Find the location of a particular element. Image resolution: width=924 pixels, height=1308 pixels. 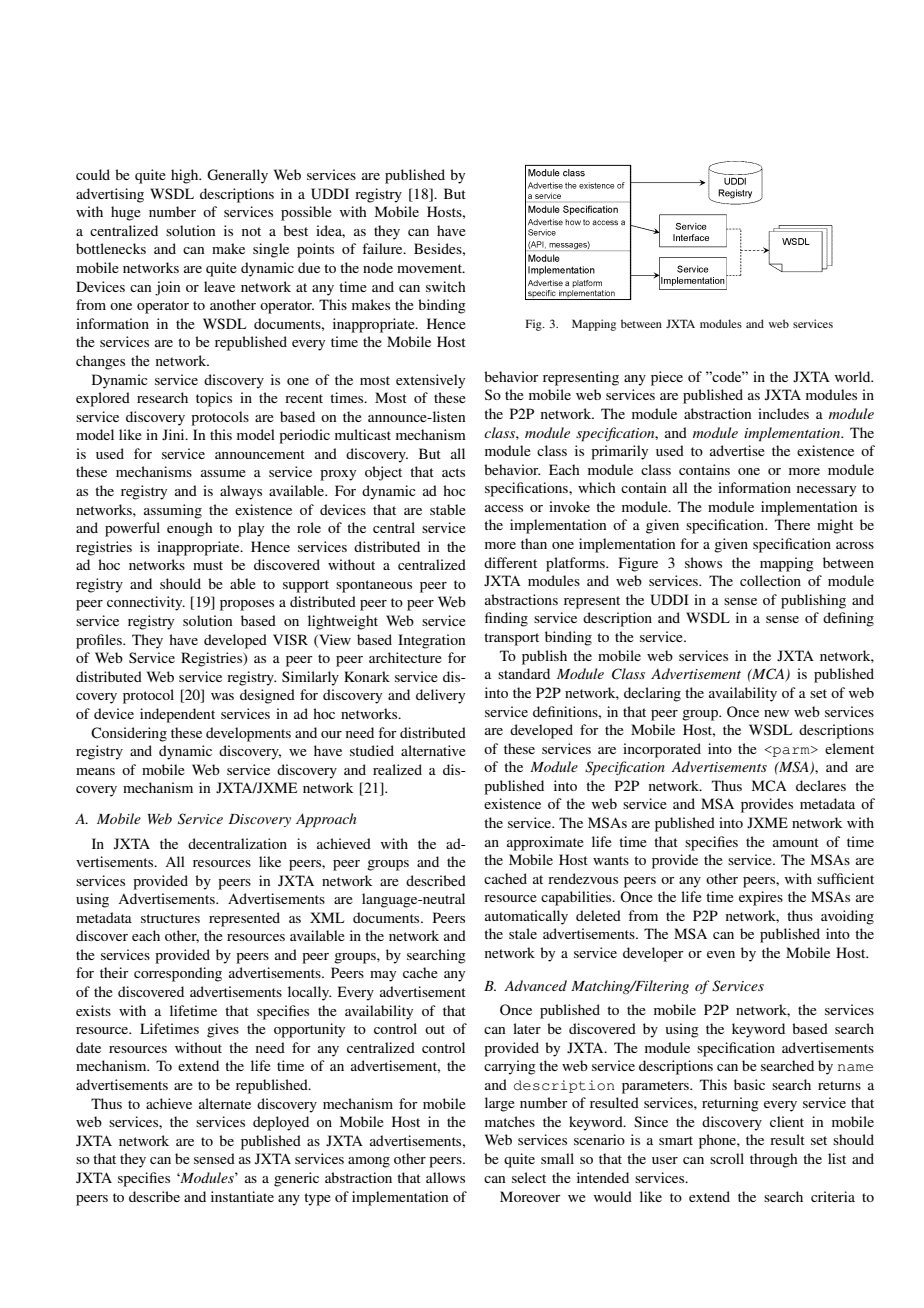

world is located at coordinates (854, 376).
